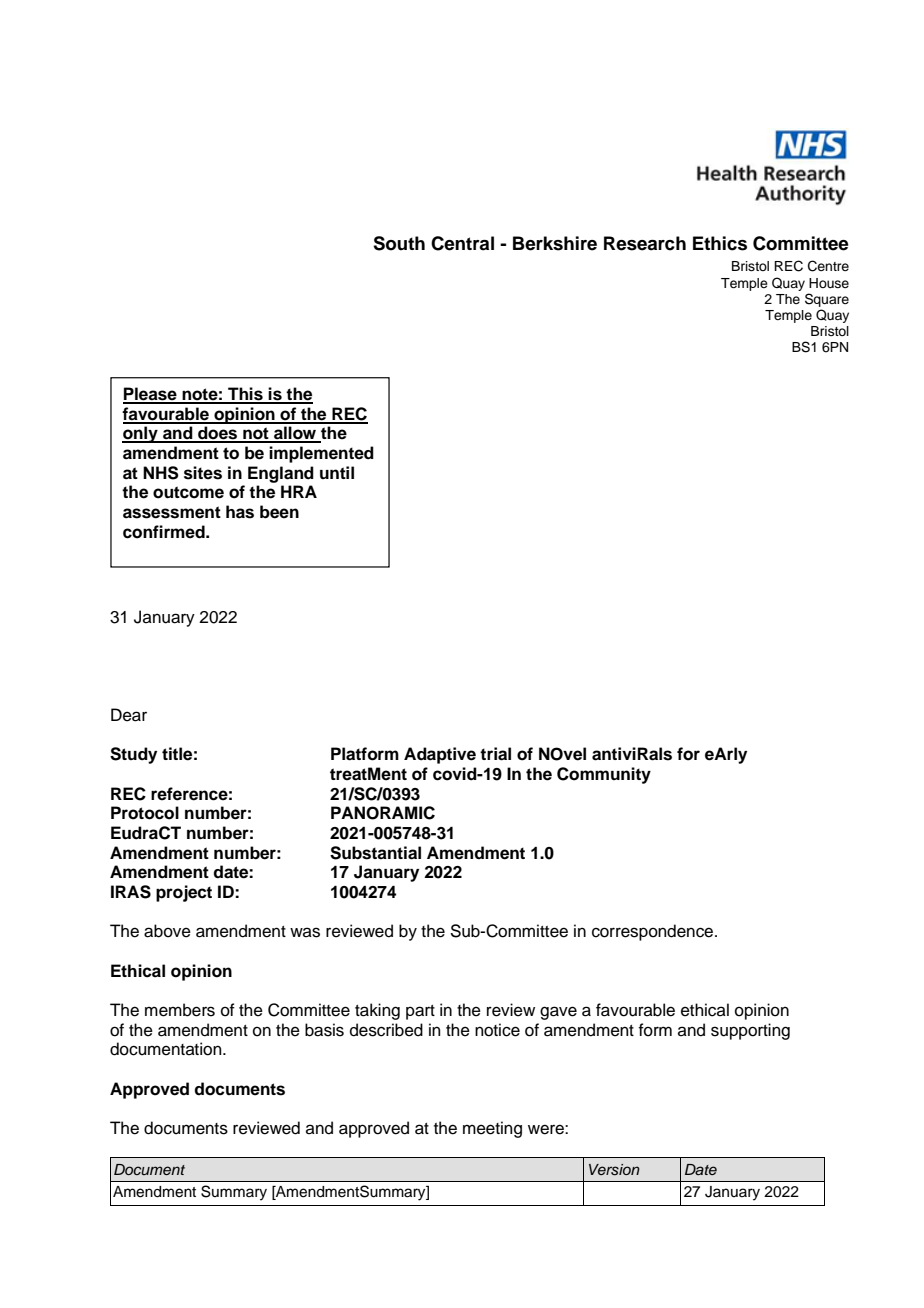  I want to click on members, so click(180, 1010).
